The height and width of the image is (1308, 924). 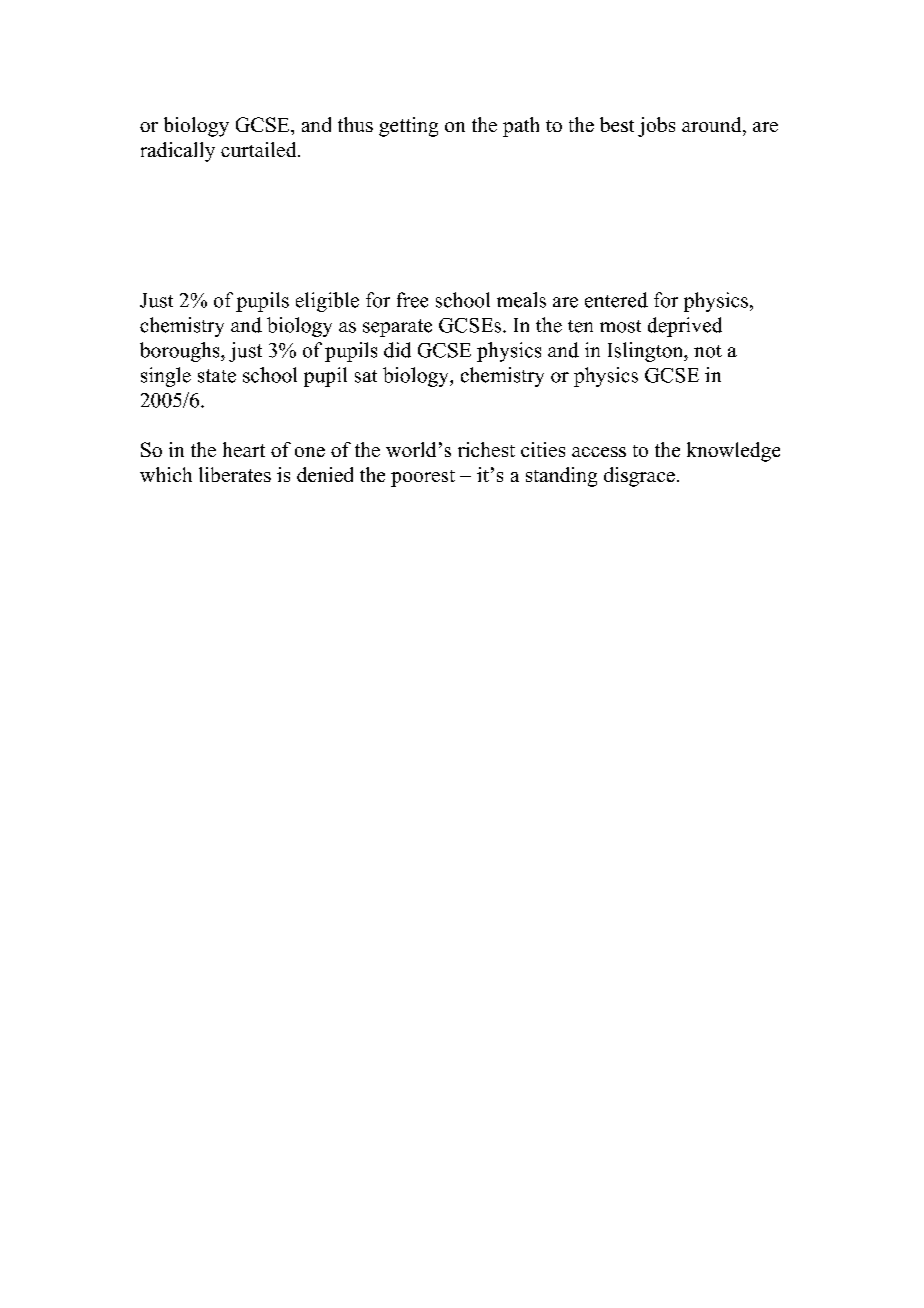 What do you see at coordinates (235, 474) in the image?
I see `liberates` at bounding box center [235, 474].
